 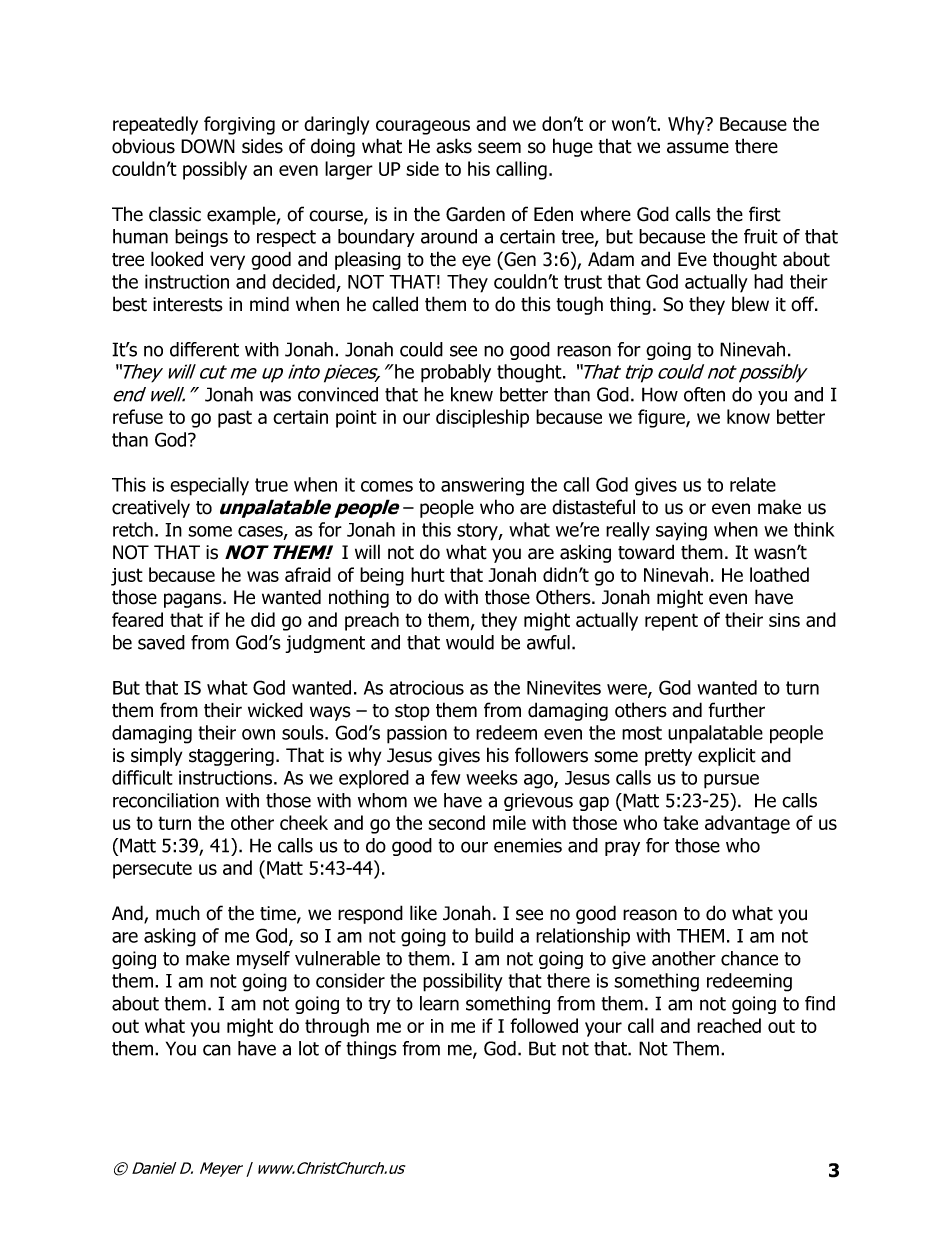 What do you see at coordinates (217, 1050) in the image?
I see `can` at bounding box center [217, 1050].
